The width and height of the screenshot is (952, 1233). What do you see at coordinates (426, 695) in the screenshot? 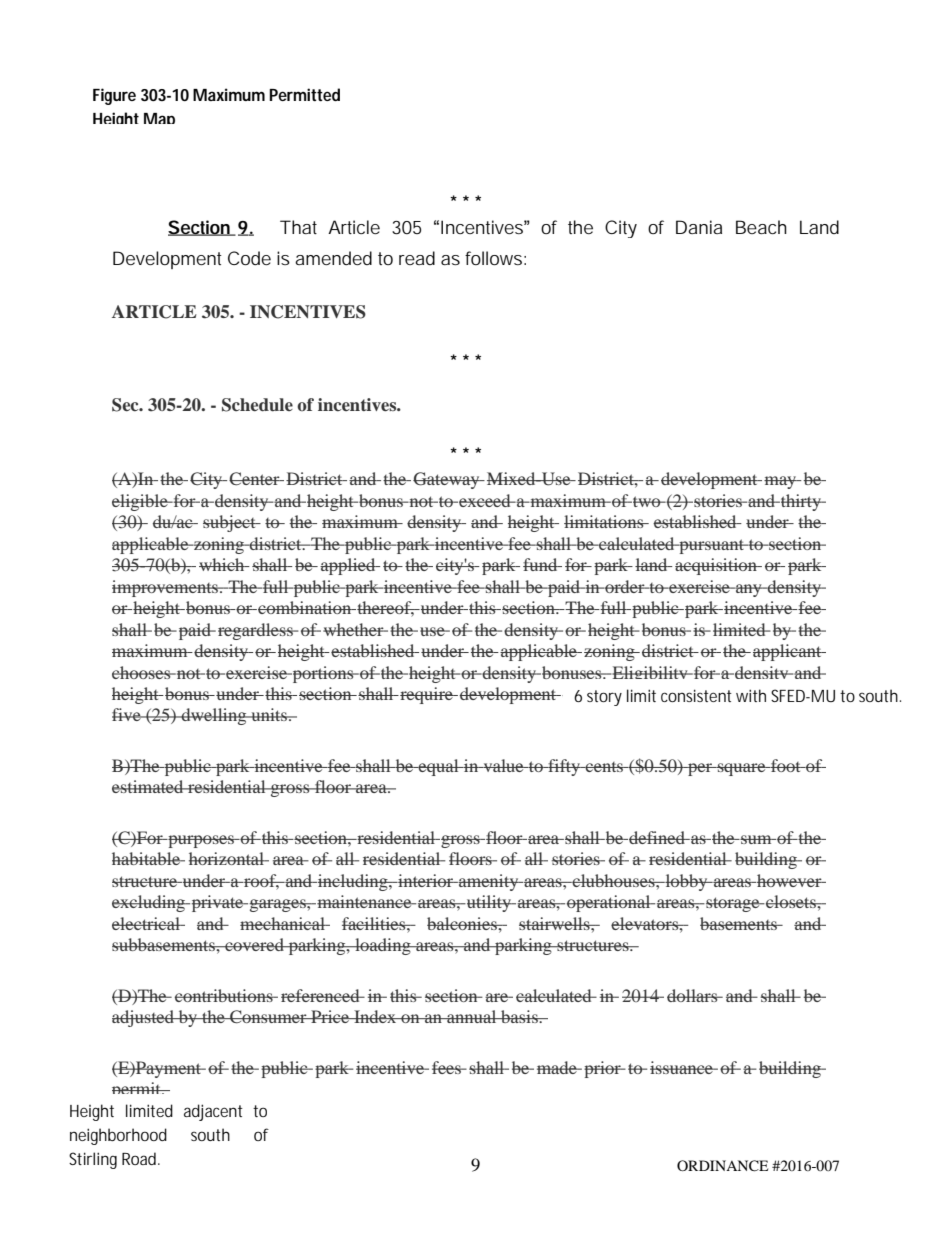
I see `require` at bounding box center [426, 695].
